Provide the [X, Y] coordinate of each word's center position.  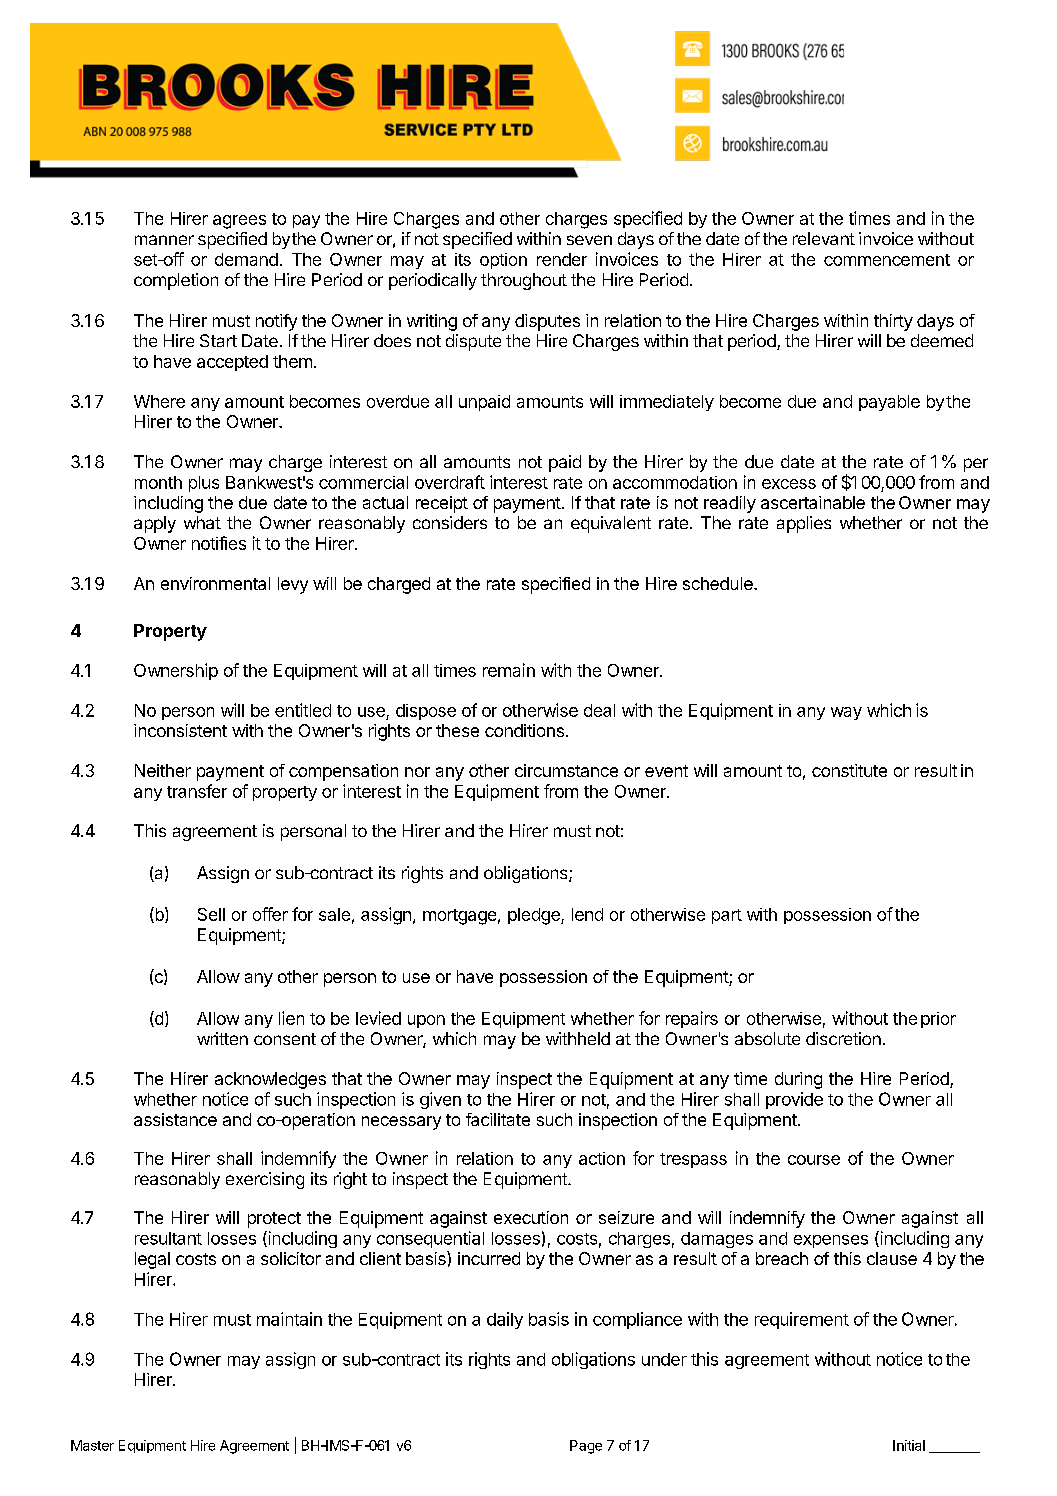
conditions [524, 730]
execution [531, 1217]
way [846, 713]
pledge [535, 916]
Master [92, 1445]
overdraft [450, 482]
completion [176, 281]
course [814, 1160]
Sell [211, 914]
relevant [824, 238]
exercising [265, 1180]
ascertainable [813, 502]
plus [204, 484]
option [503, 261]
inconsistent [180, 730]
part [727, 916]
